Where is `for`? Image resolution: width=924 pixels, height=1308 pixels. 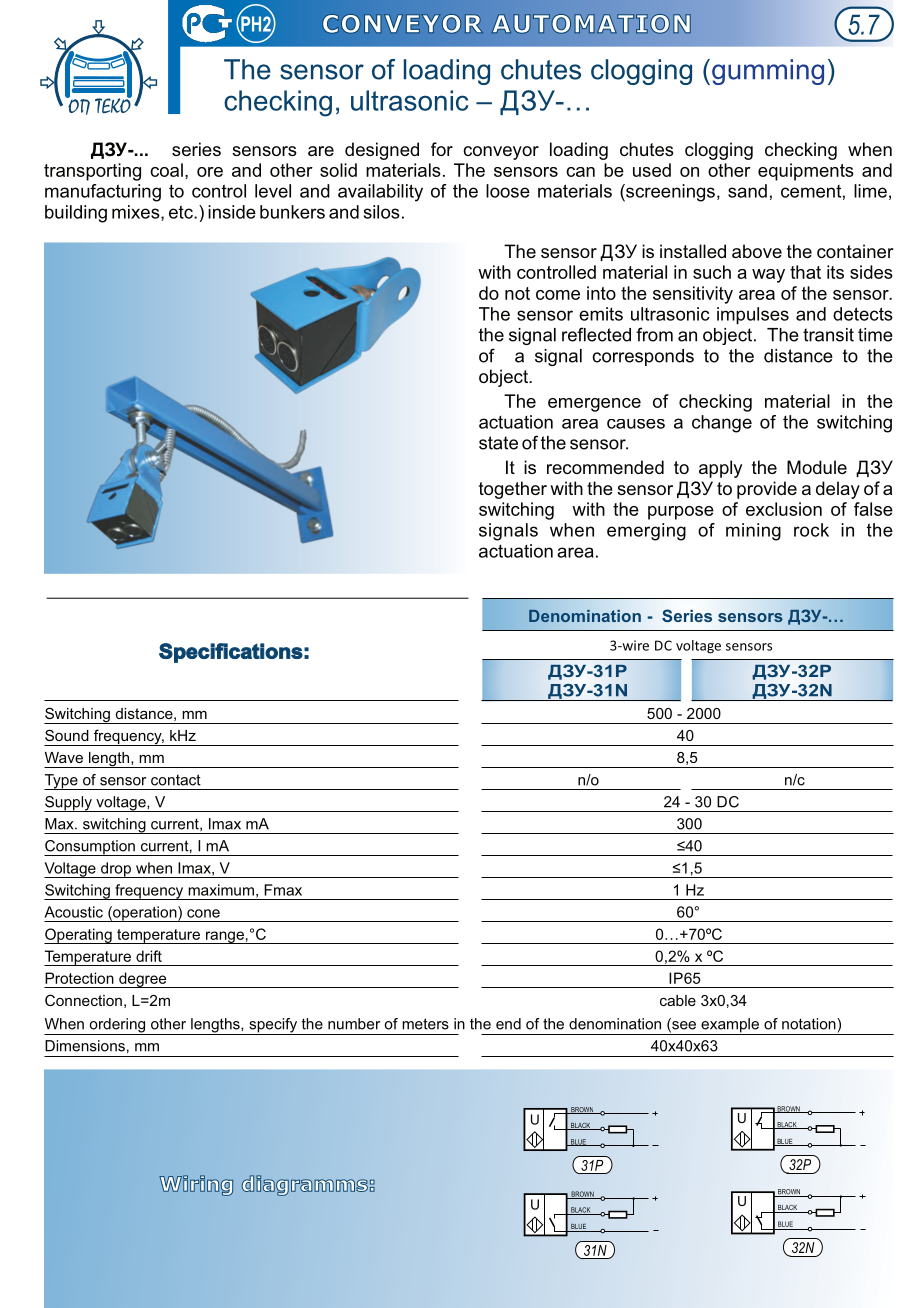
for is located at coordinates (442, 149).
